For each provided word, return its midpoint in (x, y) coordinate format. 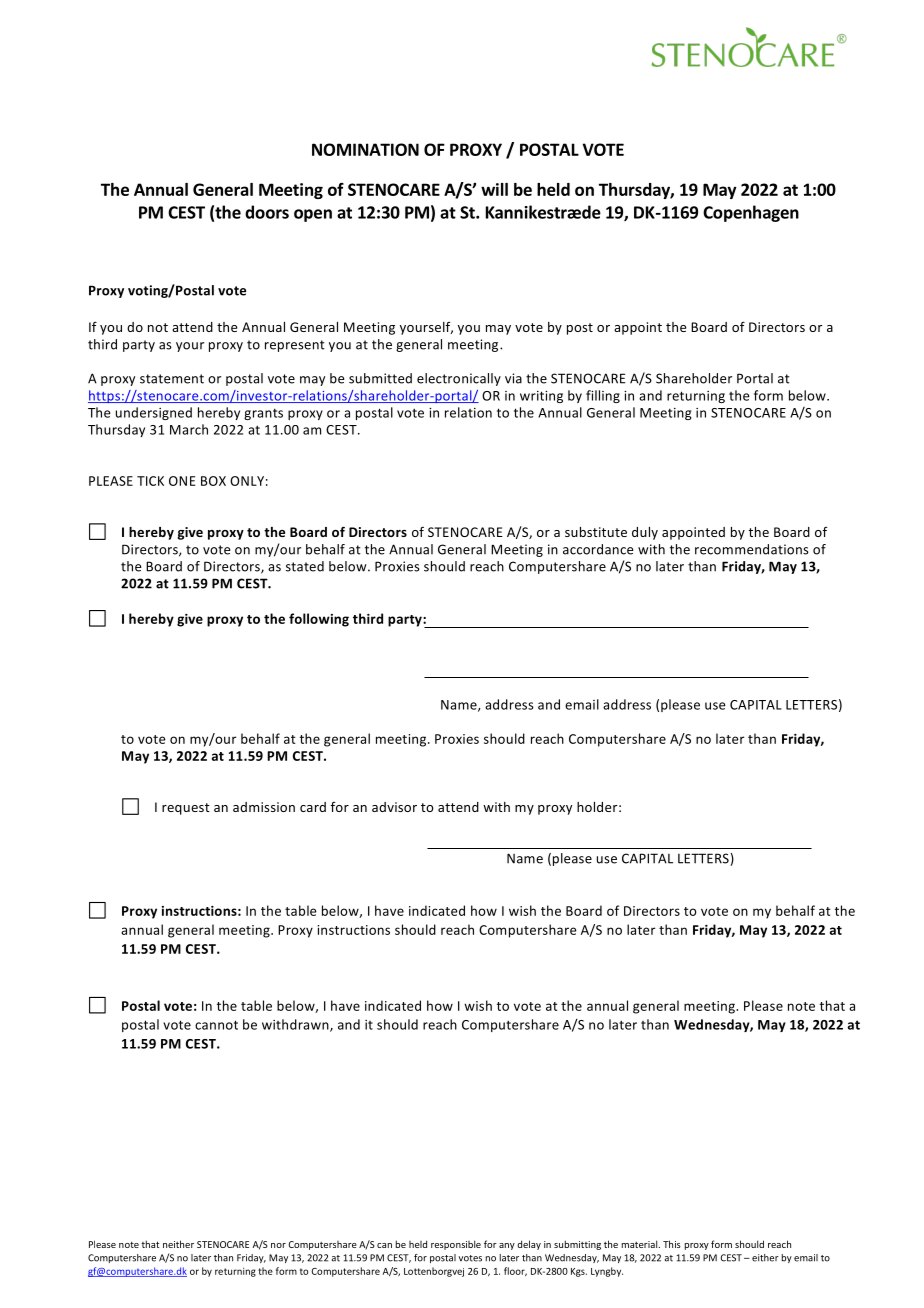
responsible (456, 1245)
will (494, 189)
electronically (459, 379)
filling (603, 396)
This (672, 1244)
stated (305, 566)
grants (263, 414)
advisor (394, 807)
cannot (216, 1025)
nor (278, 1245)
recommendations (752, 549)
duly (645, 533)
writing (541, 397)
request (186, 809)
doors (267, 212)
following (319, 620)
